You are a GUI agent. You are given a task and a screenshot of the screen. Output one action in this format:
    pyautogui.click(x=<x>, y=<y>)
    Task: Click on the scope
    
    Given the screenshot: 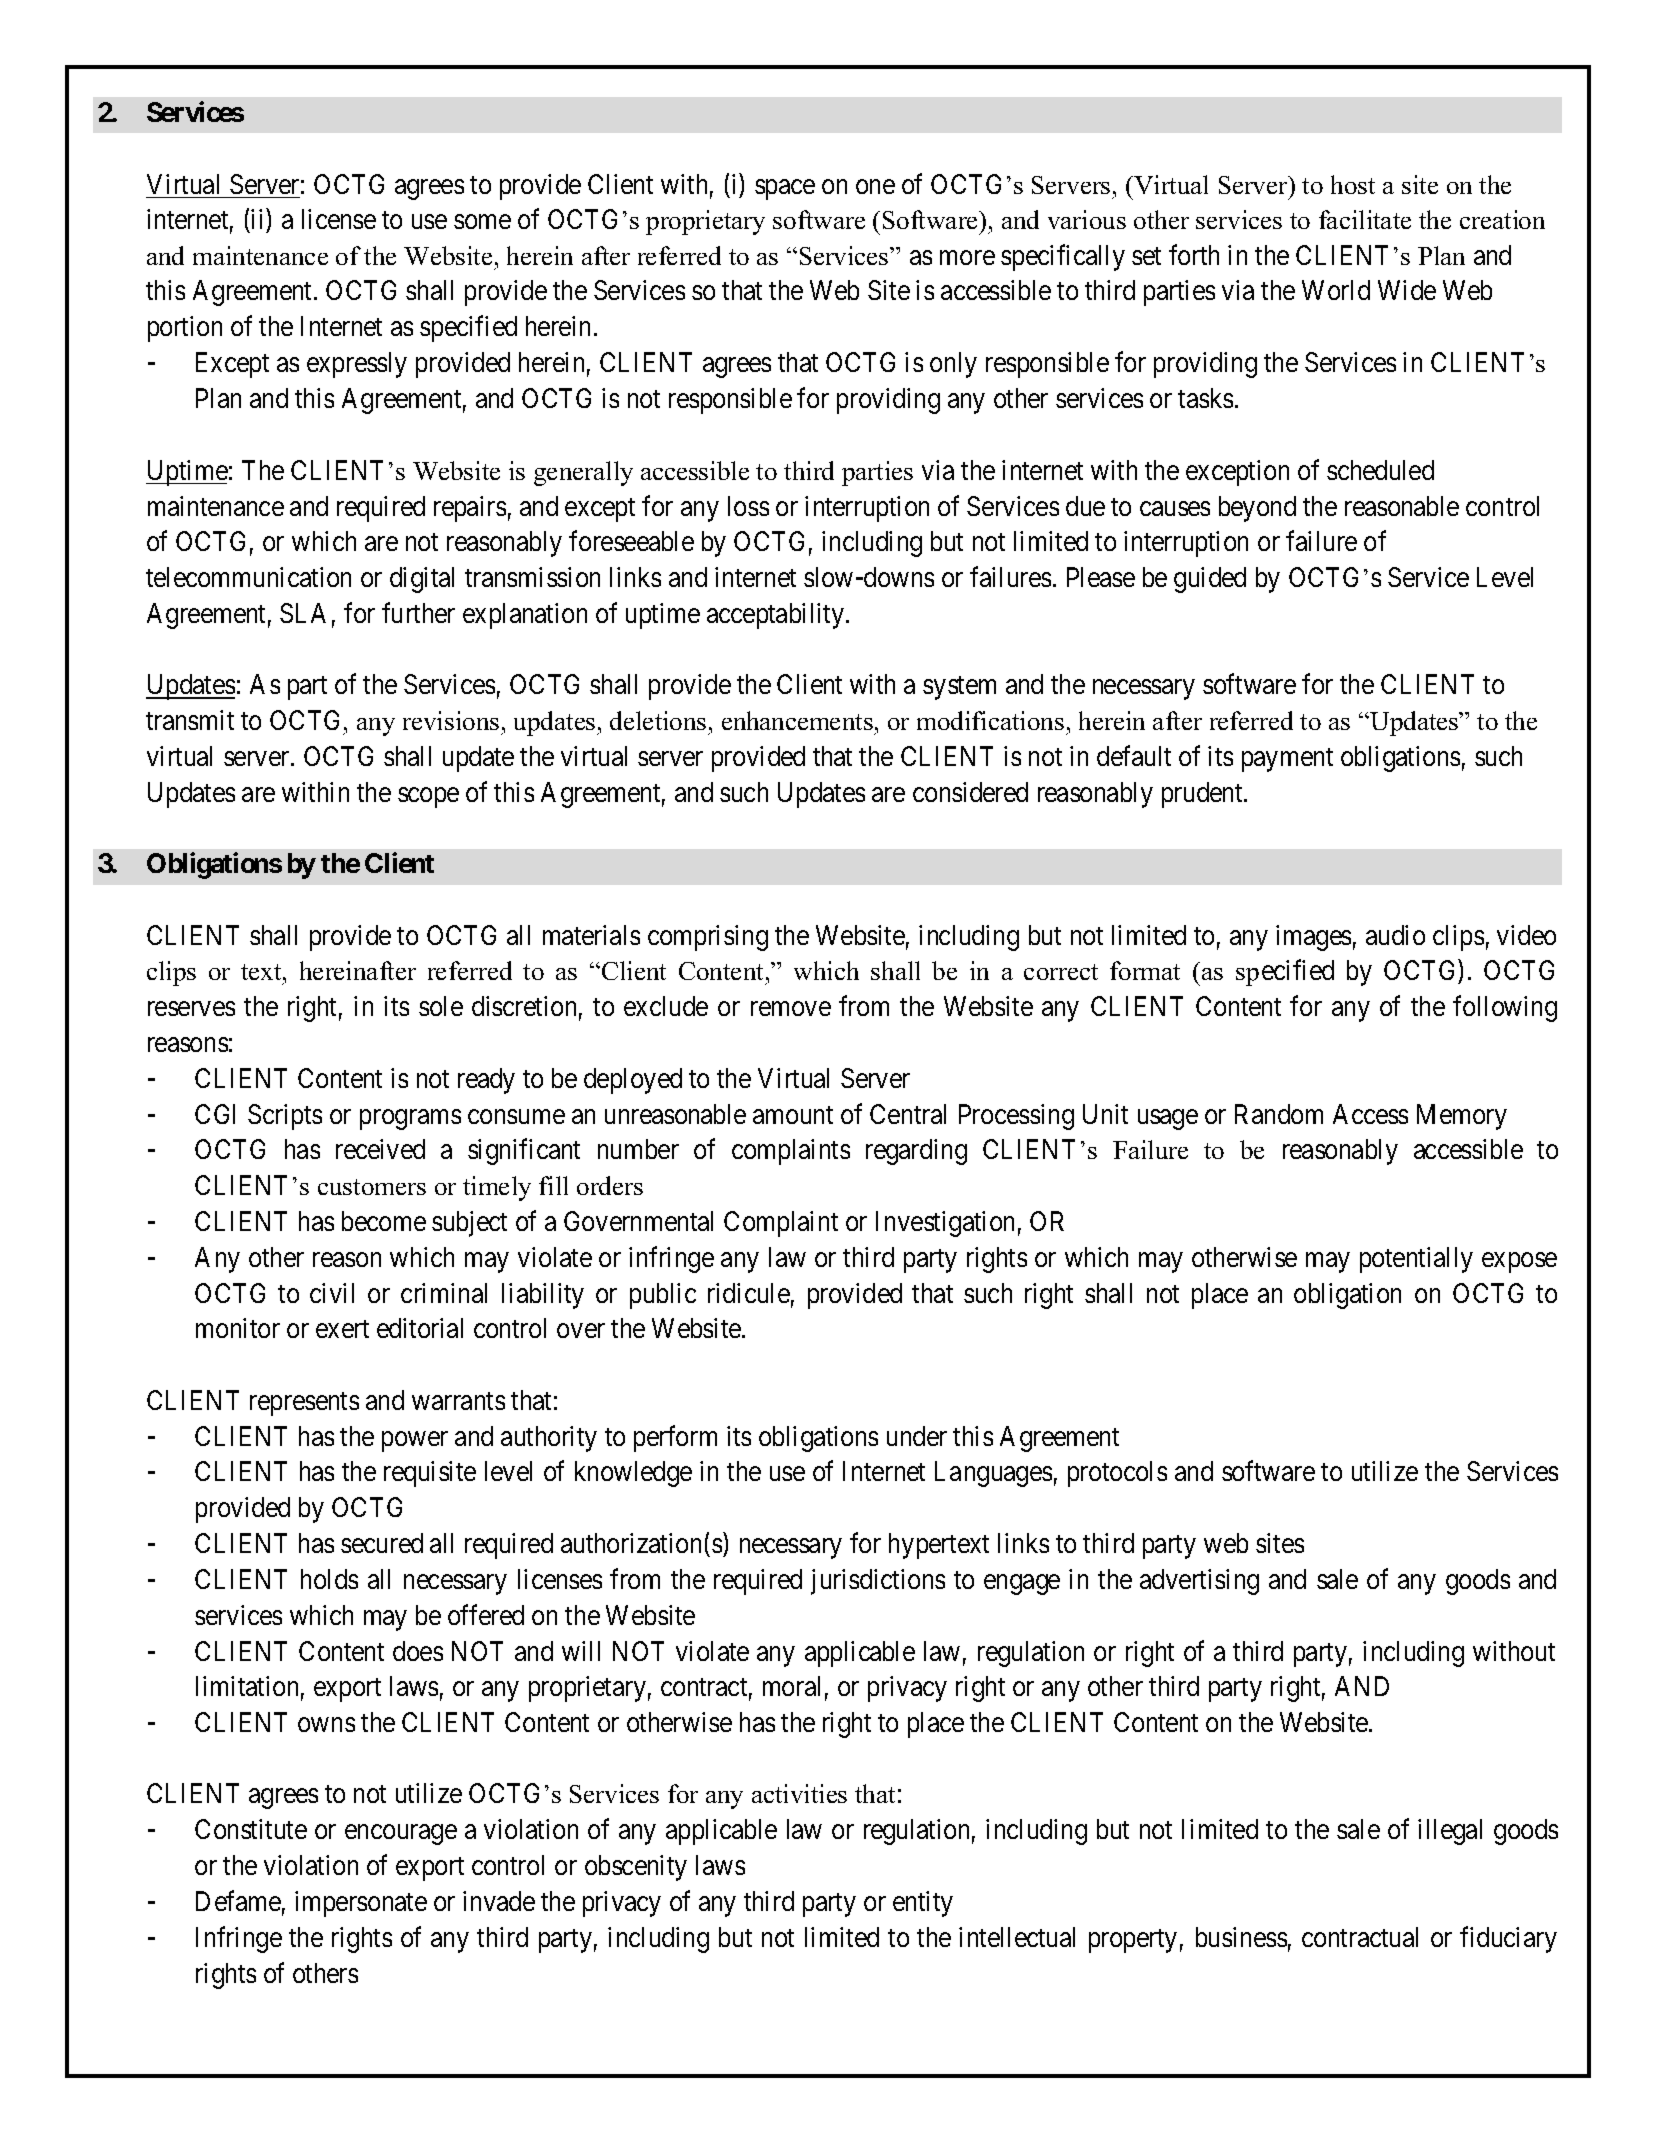 What is the action you would take?
    pyautogui.click(x=428, y=797)
